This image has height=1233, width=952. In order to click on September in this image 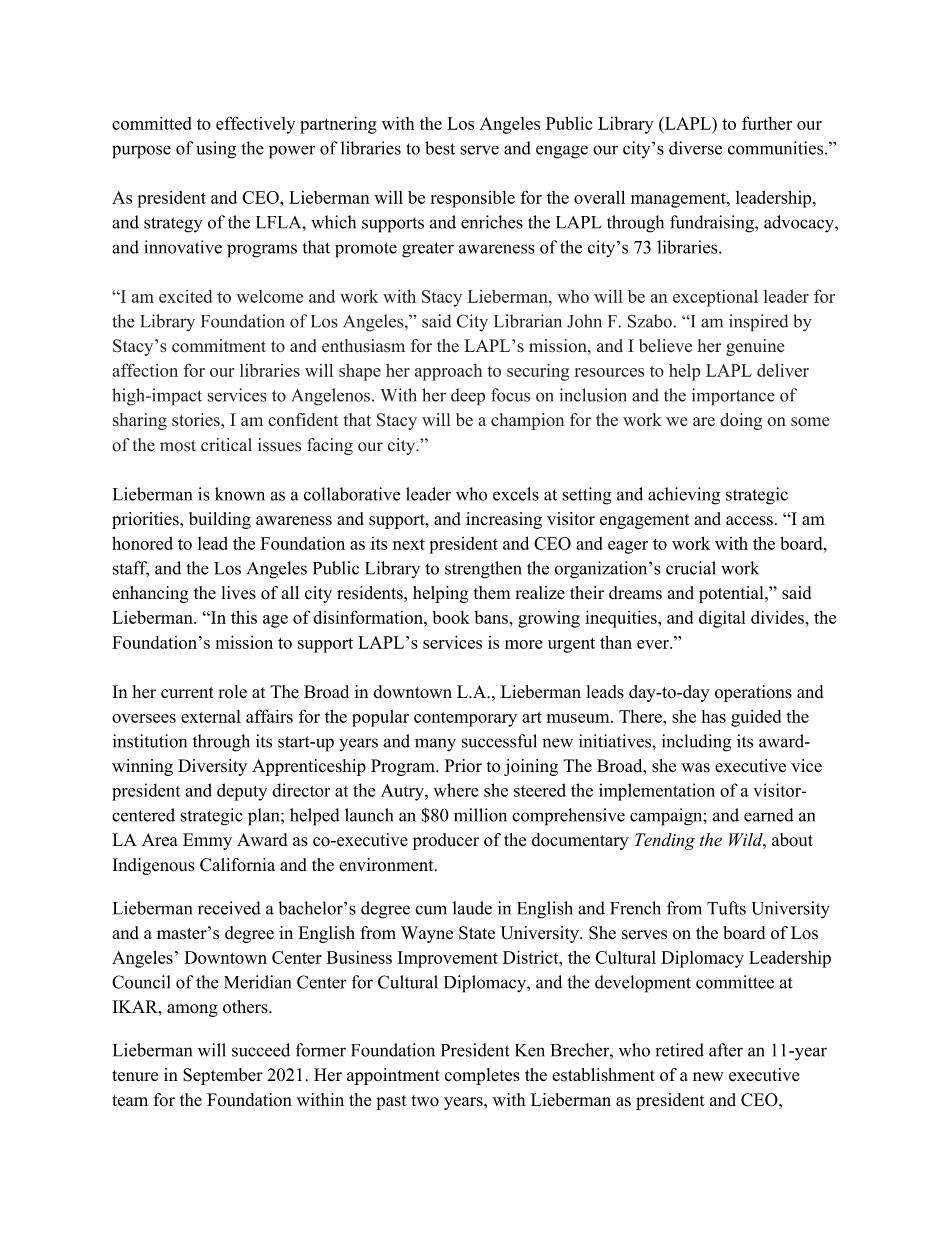, I will do `click(223, 1076)`.
